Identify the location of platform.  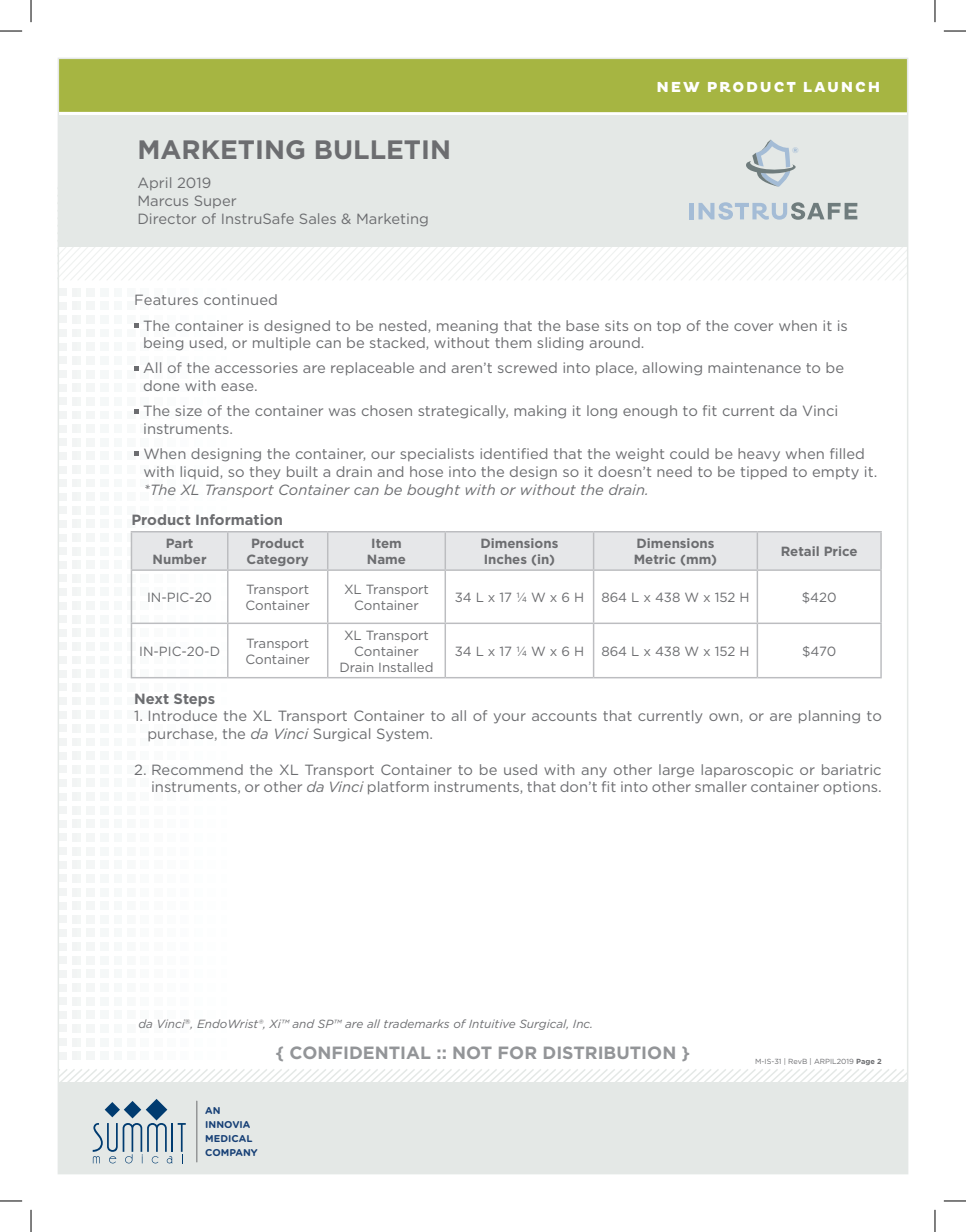
(398, 787).
